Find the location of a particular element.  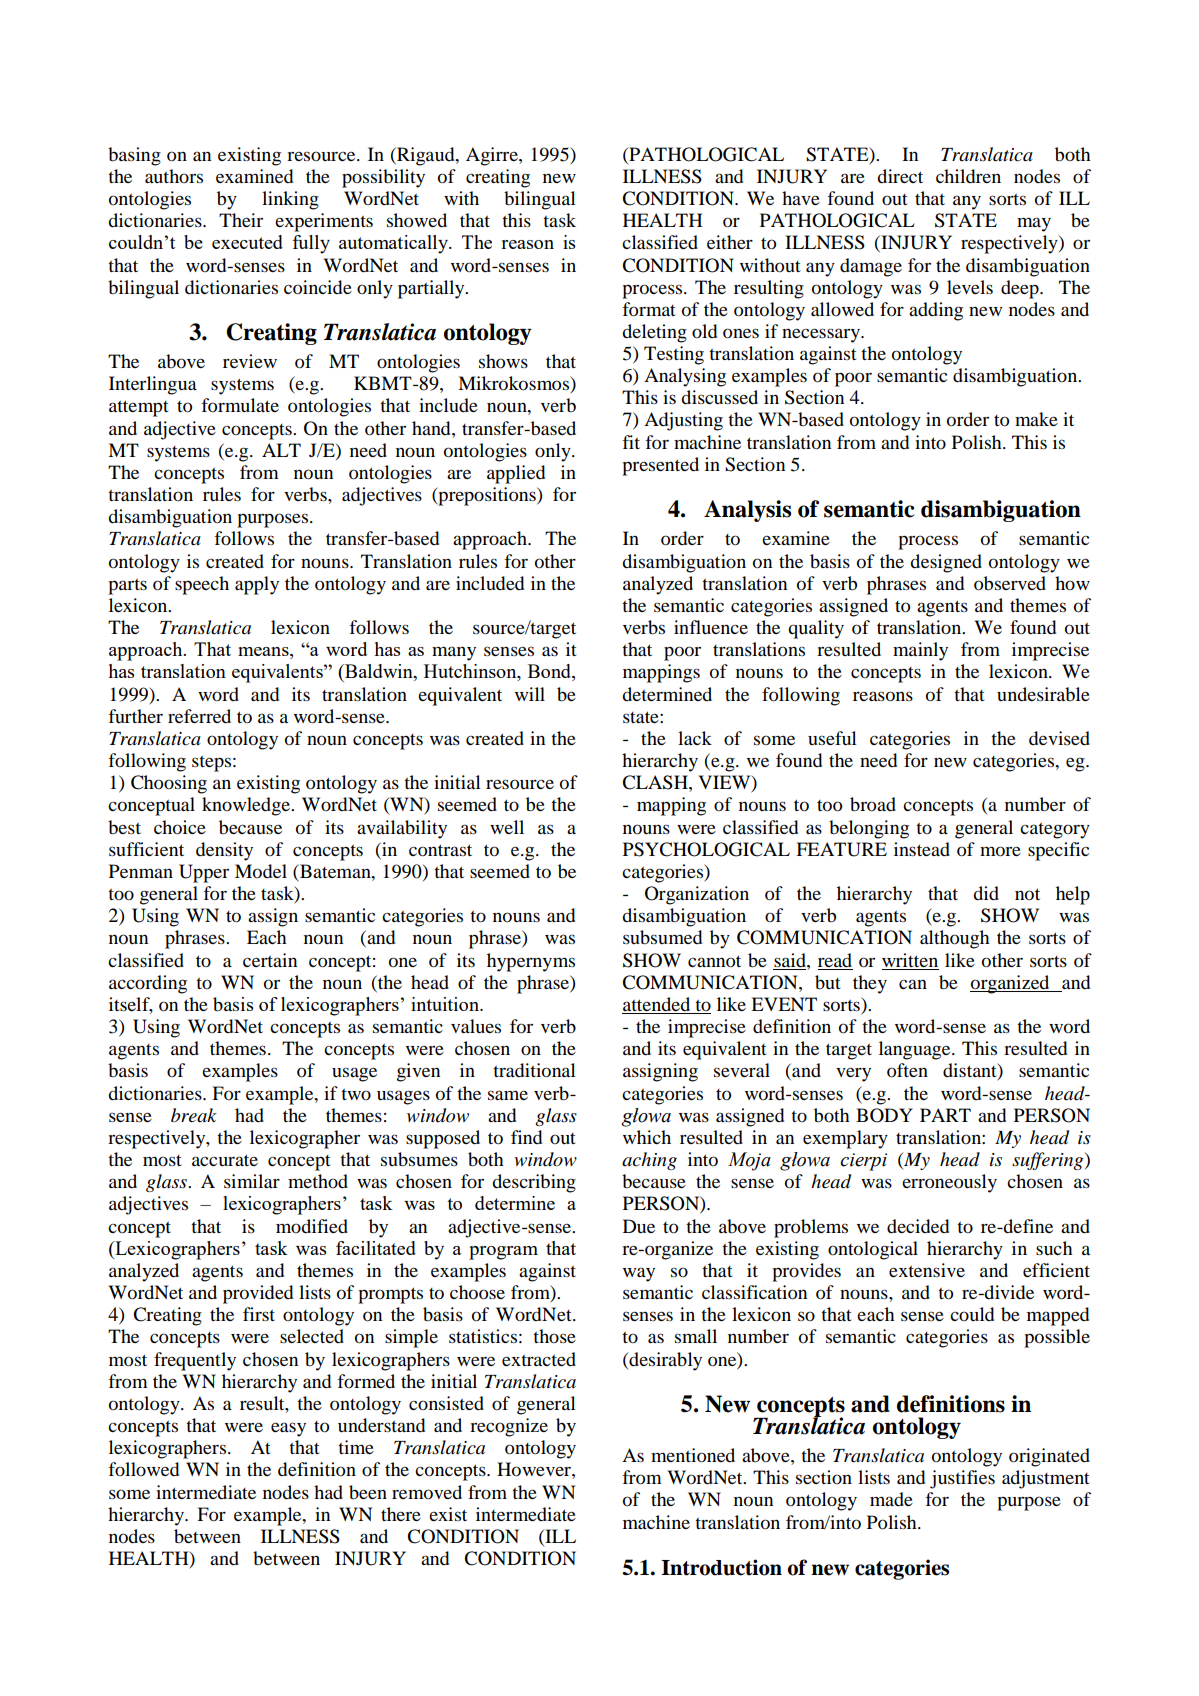

well is located at coordinates (507, 827).
